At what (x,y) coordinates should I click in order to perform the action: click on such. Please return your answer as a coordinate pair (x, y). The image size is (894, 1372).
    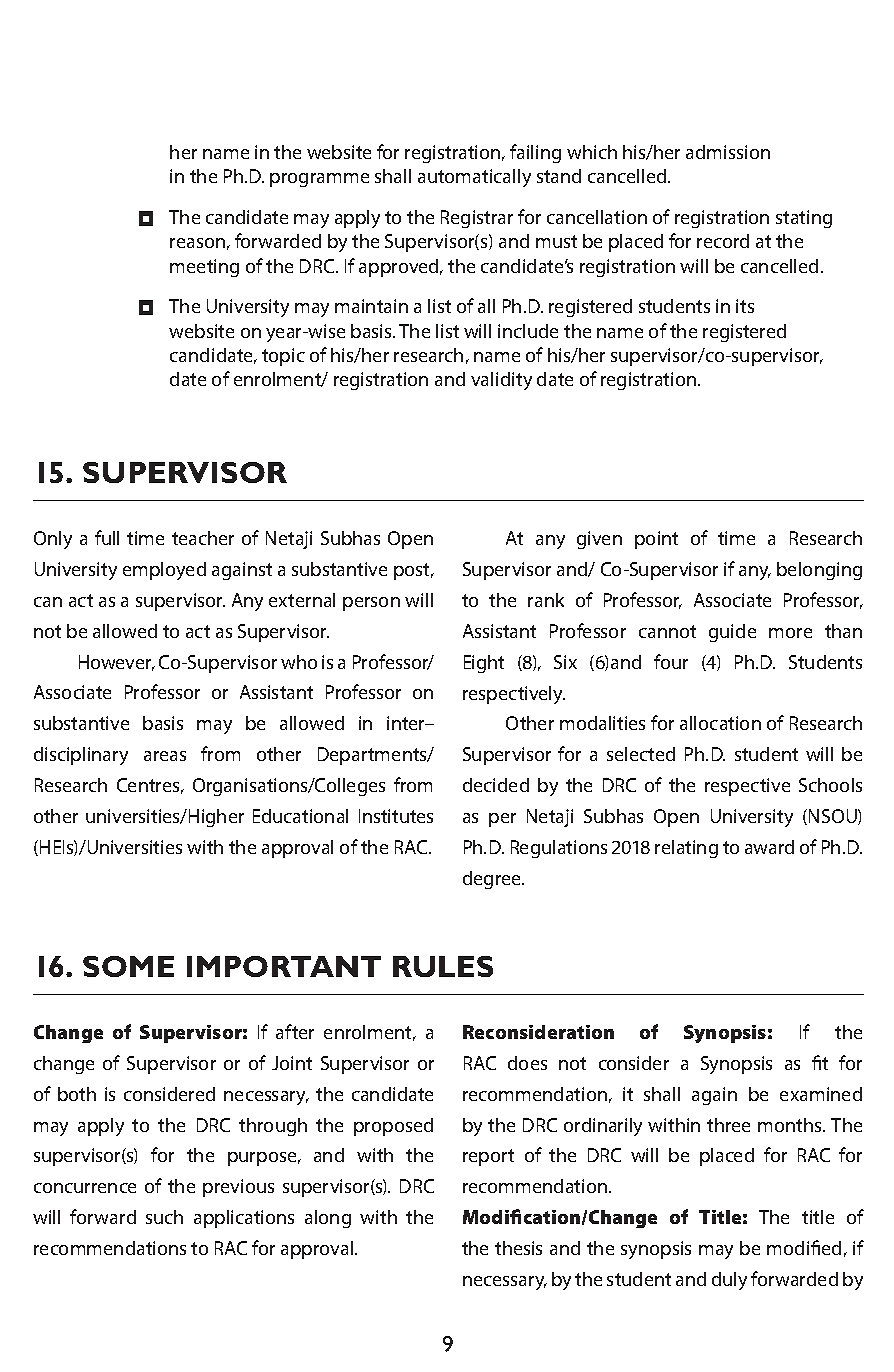
    Looking at the image, I should click on (164, 1217).
